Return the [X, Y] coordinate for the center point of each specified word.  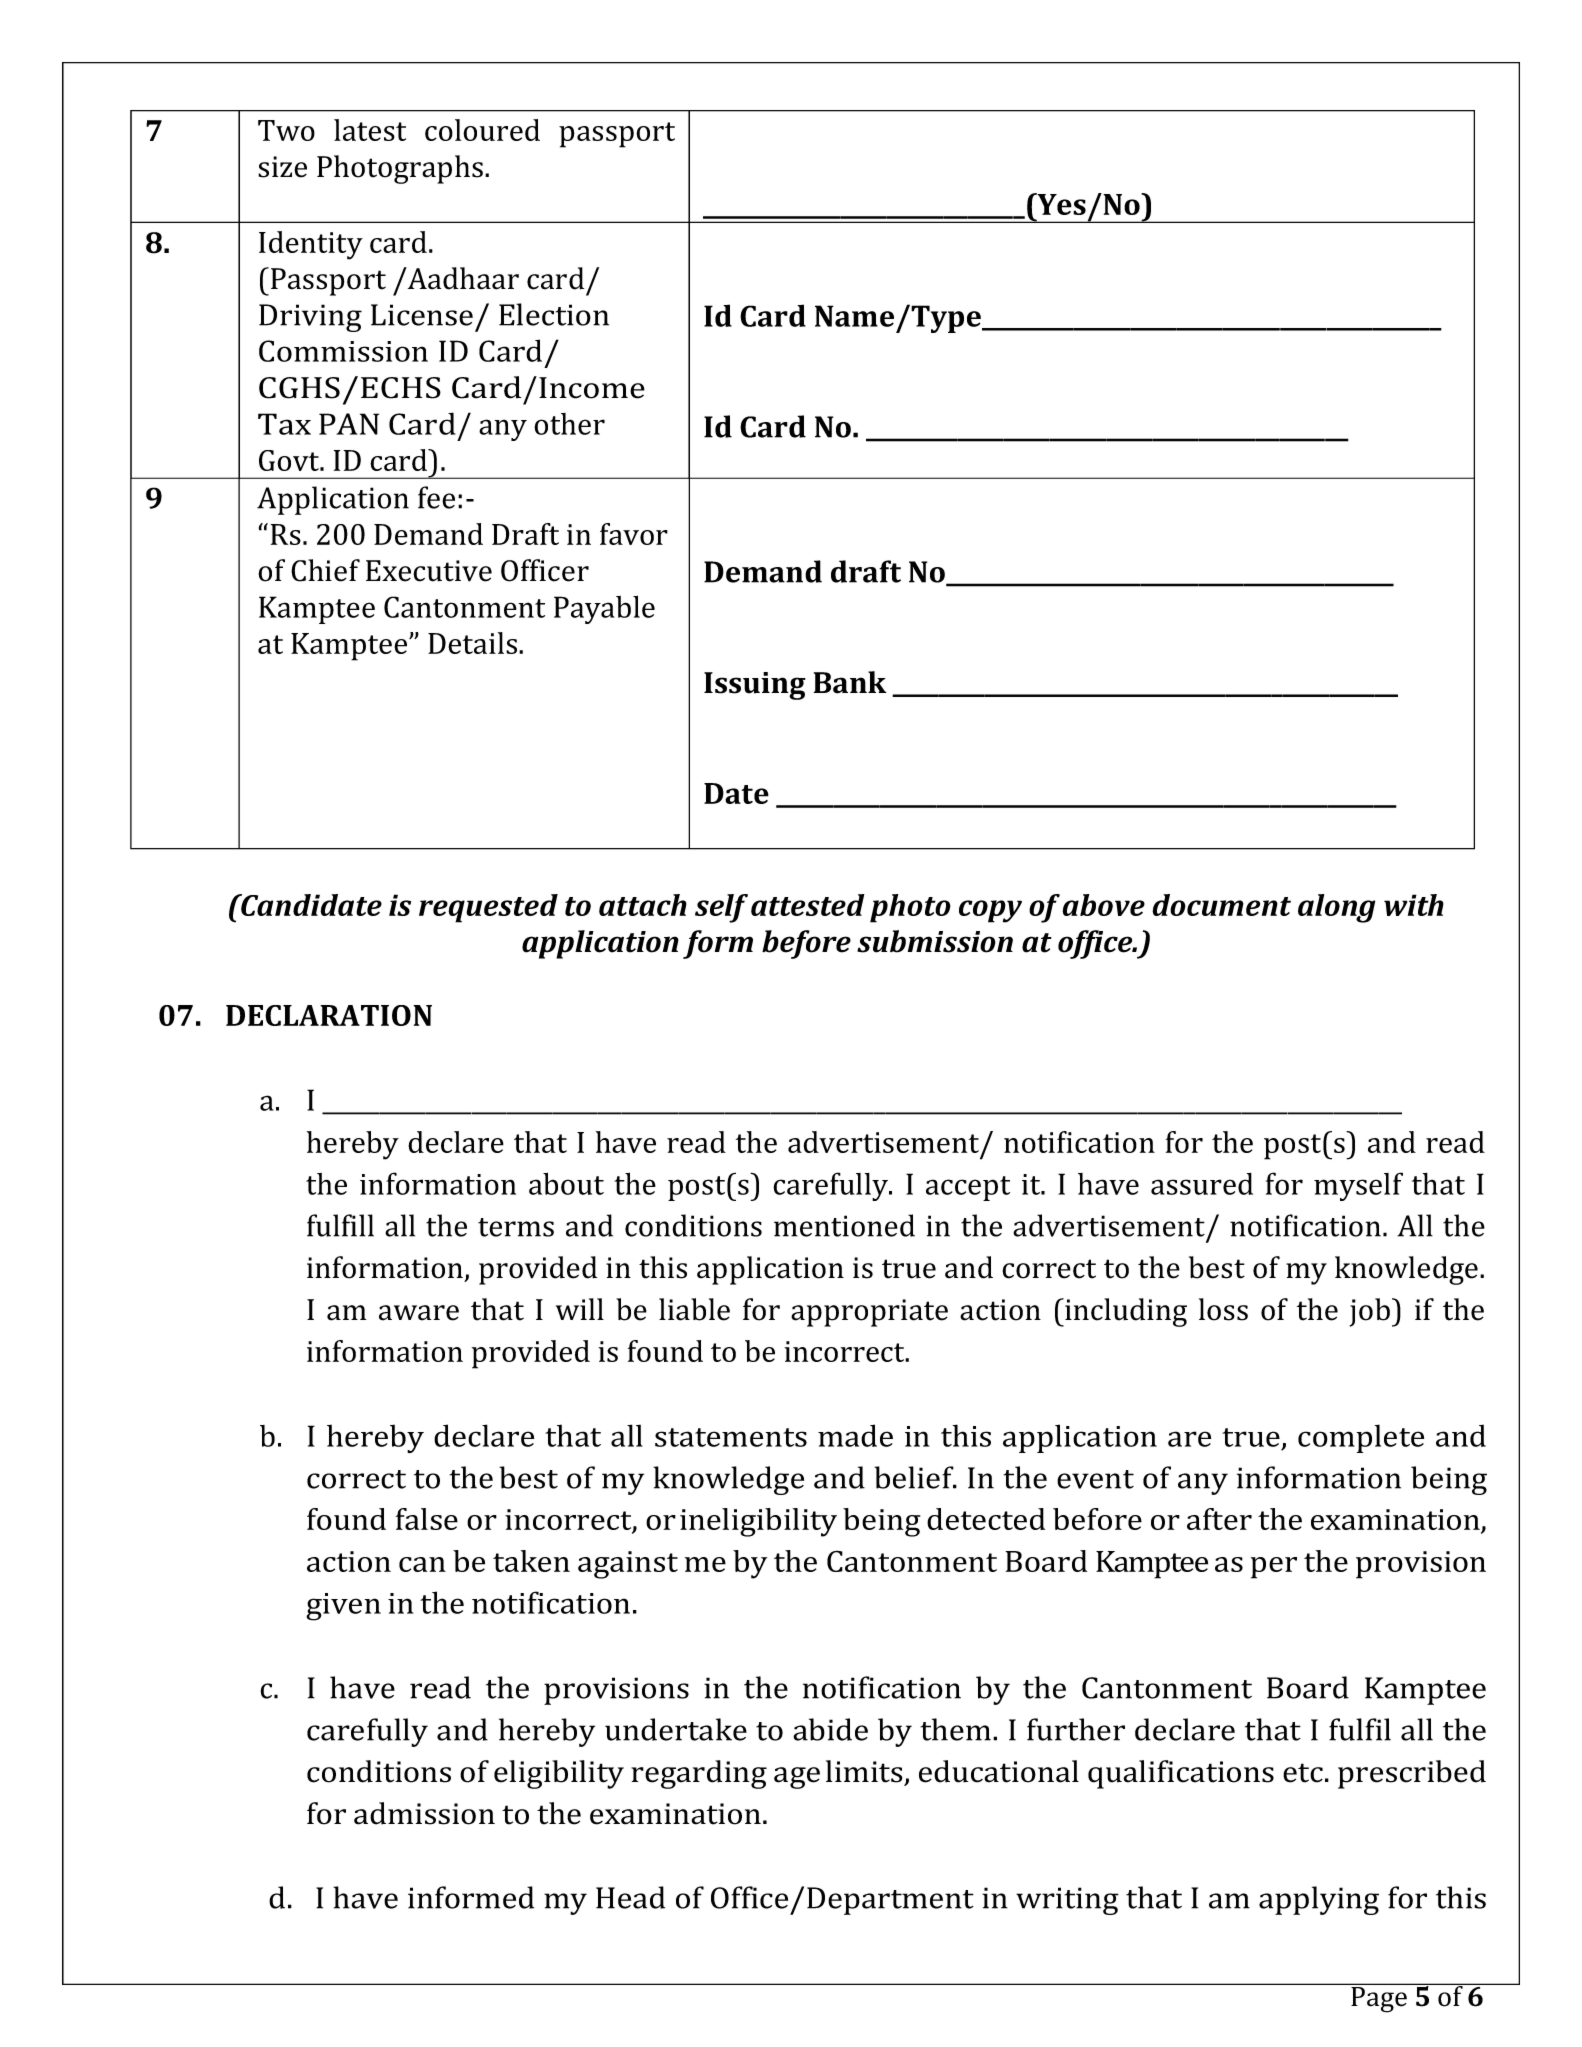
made [855, 1435]
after [1219, 1519]
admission [424, 1813]
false [427, 1519]
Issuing [755, 686]
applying [1319, 1900]
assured [1202, 1184]
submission [935, 941]
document [1221, 905]
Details [474, 643]
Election [554, 314]
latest [370, 130]
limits [864, 1771]
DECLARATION [329, 1015]
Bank [850, 682]
